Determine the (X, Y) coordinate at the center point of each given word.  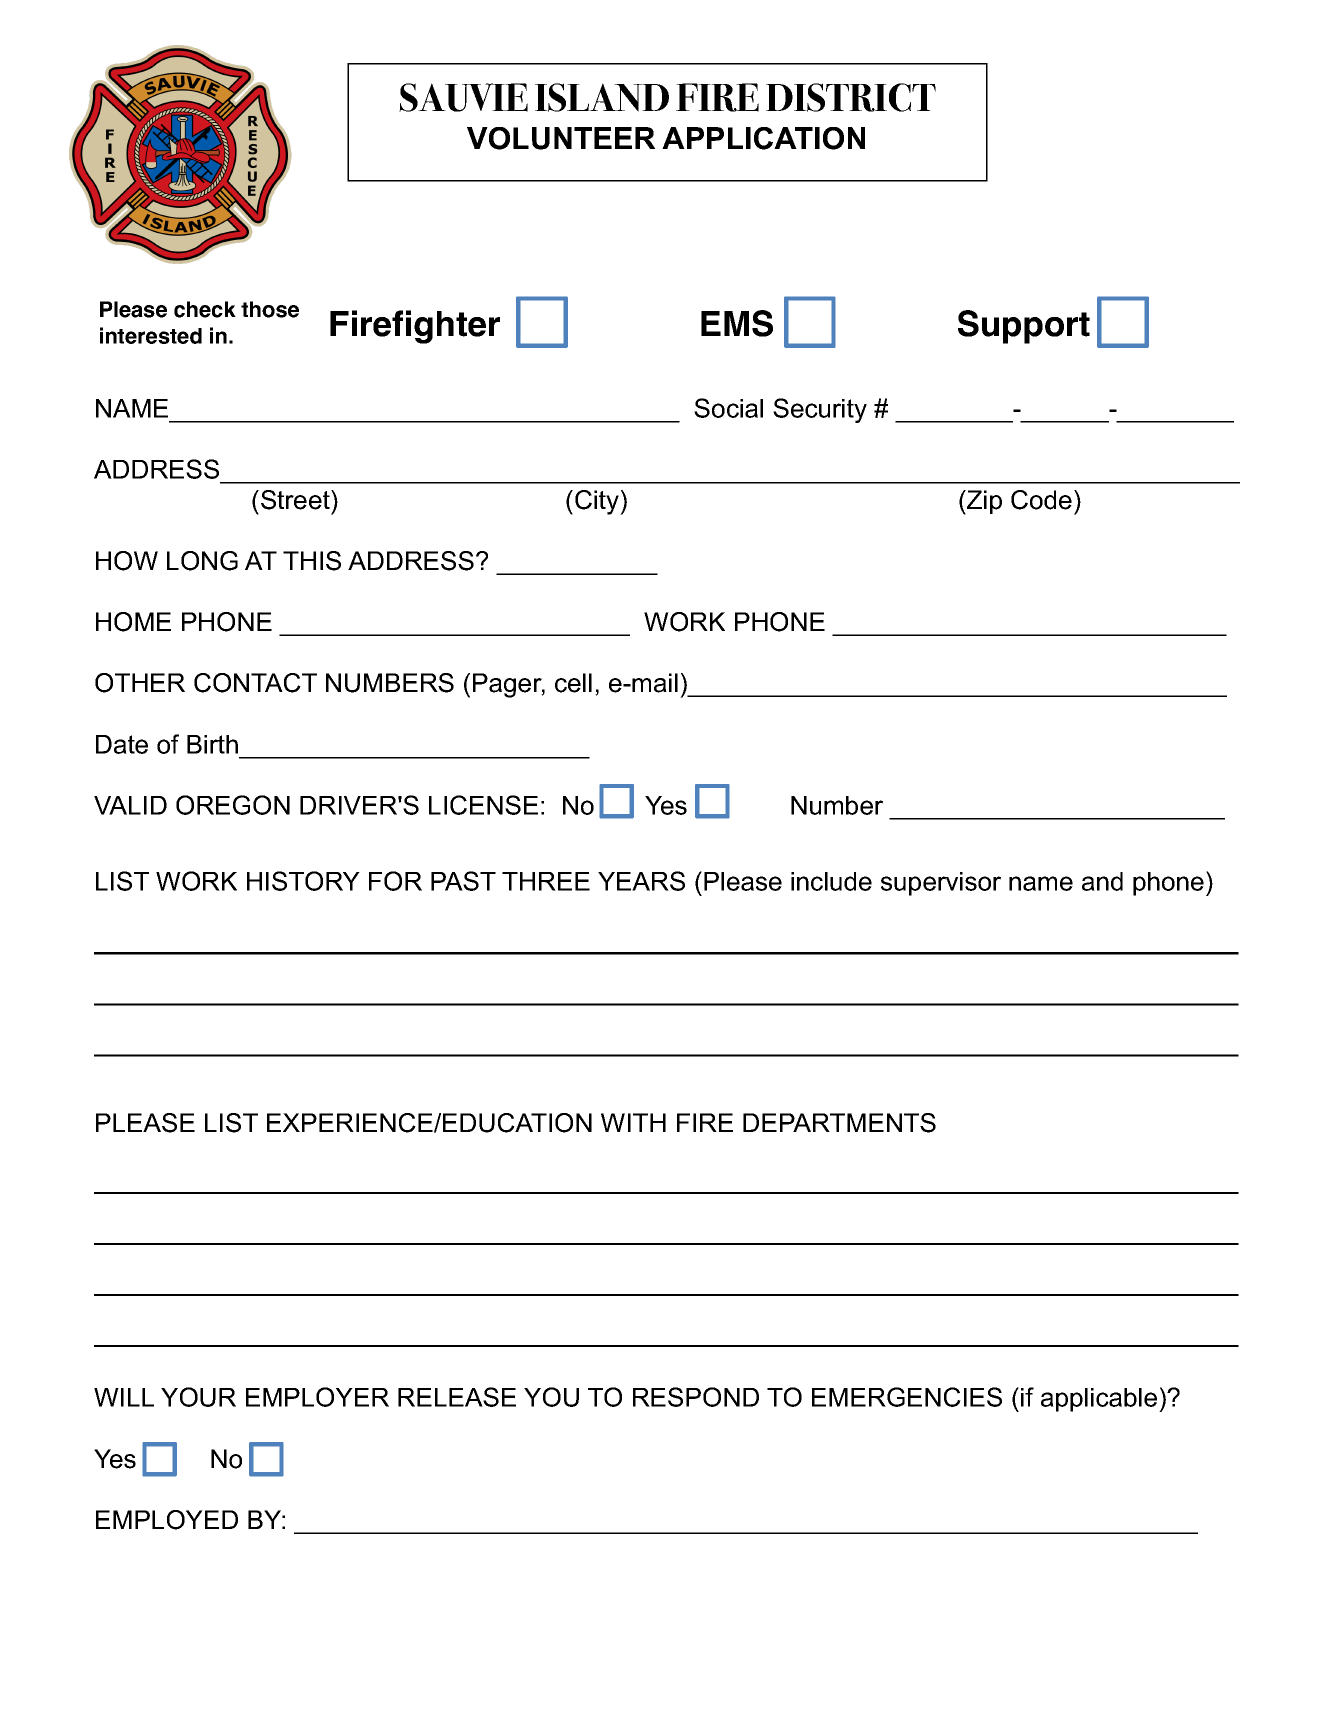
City (598, 502)
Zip (983, 502)
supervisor (941, 884)
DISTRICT (851, 97)
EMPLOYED (167, 1520)
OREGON (233, 805)
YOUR (198, 1397)
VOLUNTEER (561, 138)
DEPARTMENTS (839, 1123)
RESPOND (696, 1397)
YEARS (641, 881)
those (270, 309)
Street (296, 500)
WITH (633, 1122)
